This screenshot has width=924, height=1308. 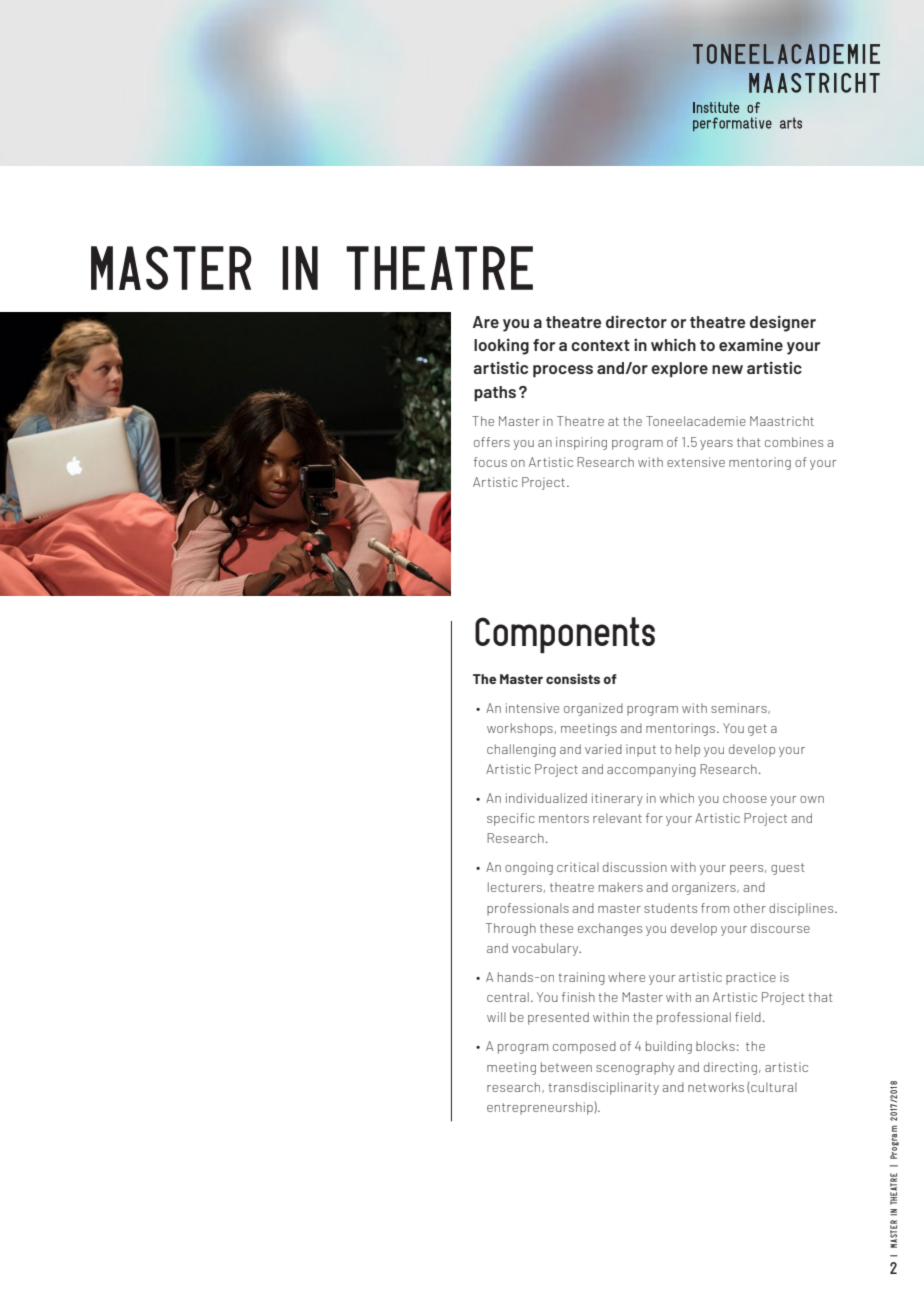 What do you see at coordinates (541, 1108) in the screenshot?
I see `entrepreneurship` at bounding box center [541, 1108].
